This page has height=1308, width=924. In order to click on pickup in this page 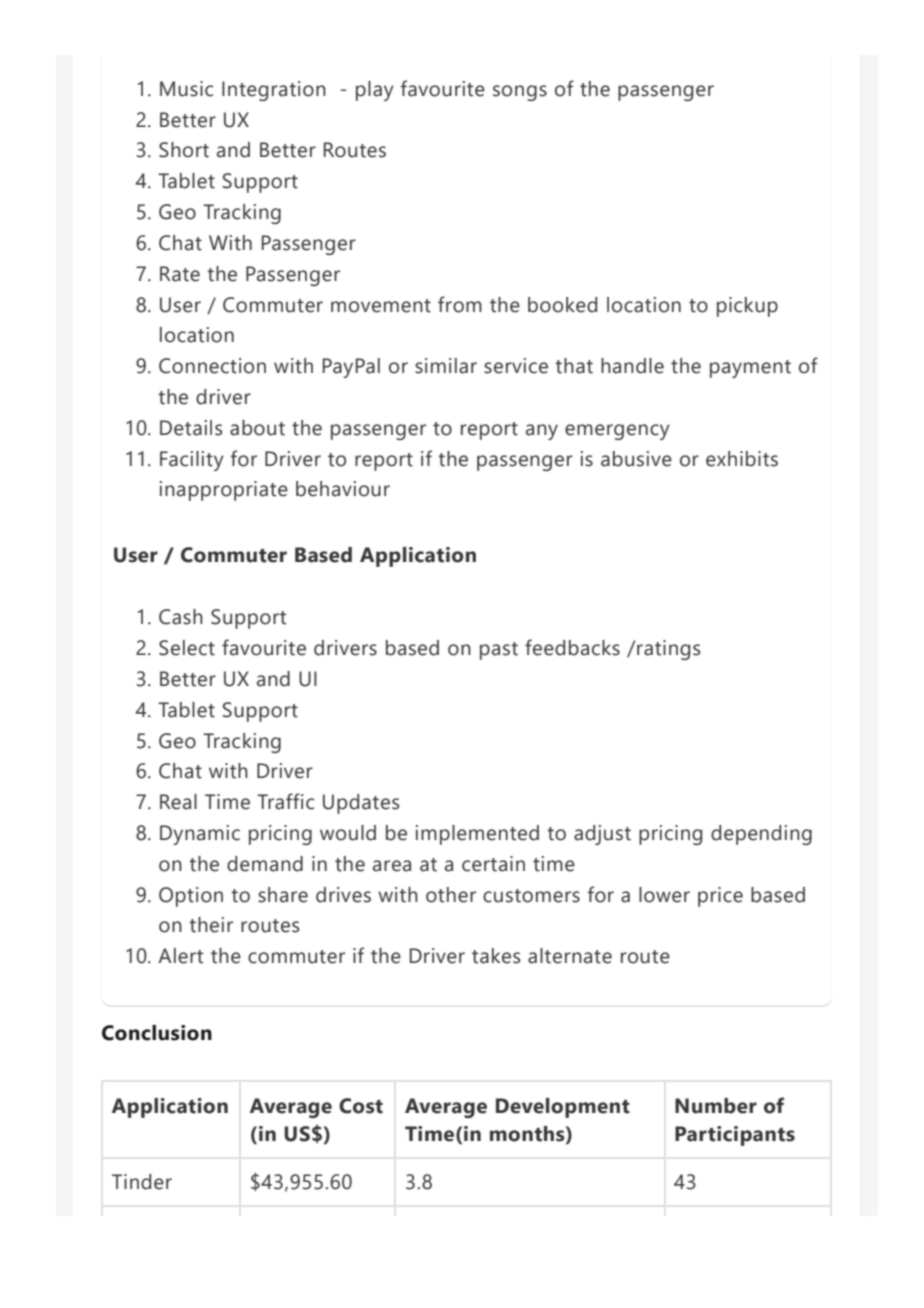, I will do `click(747, 307)`.
